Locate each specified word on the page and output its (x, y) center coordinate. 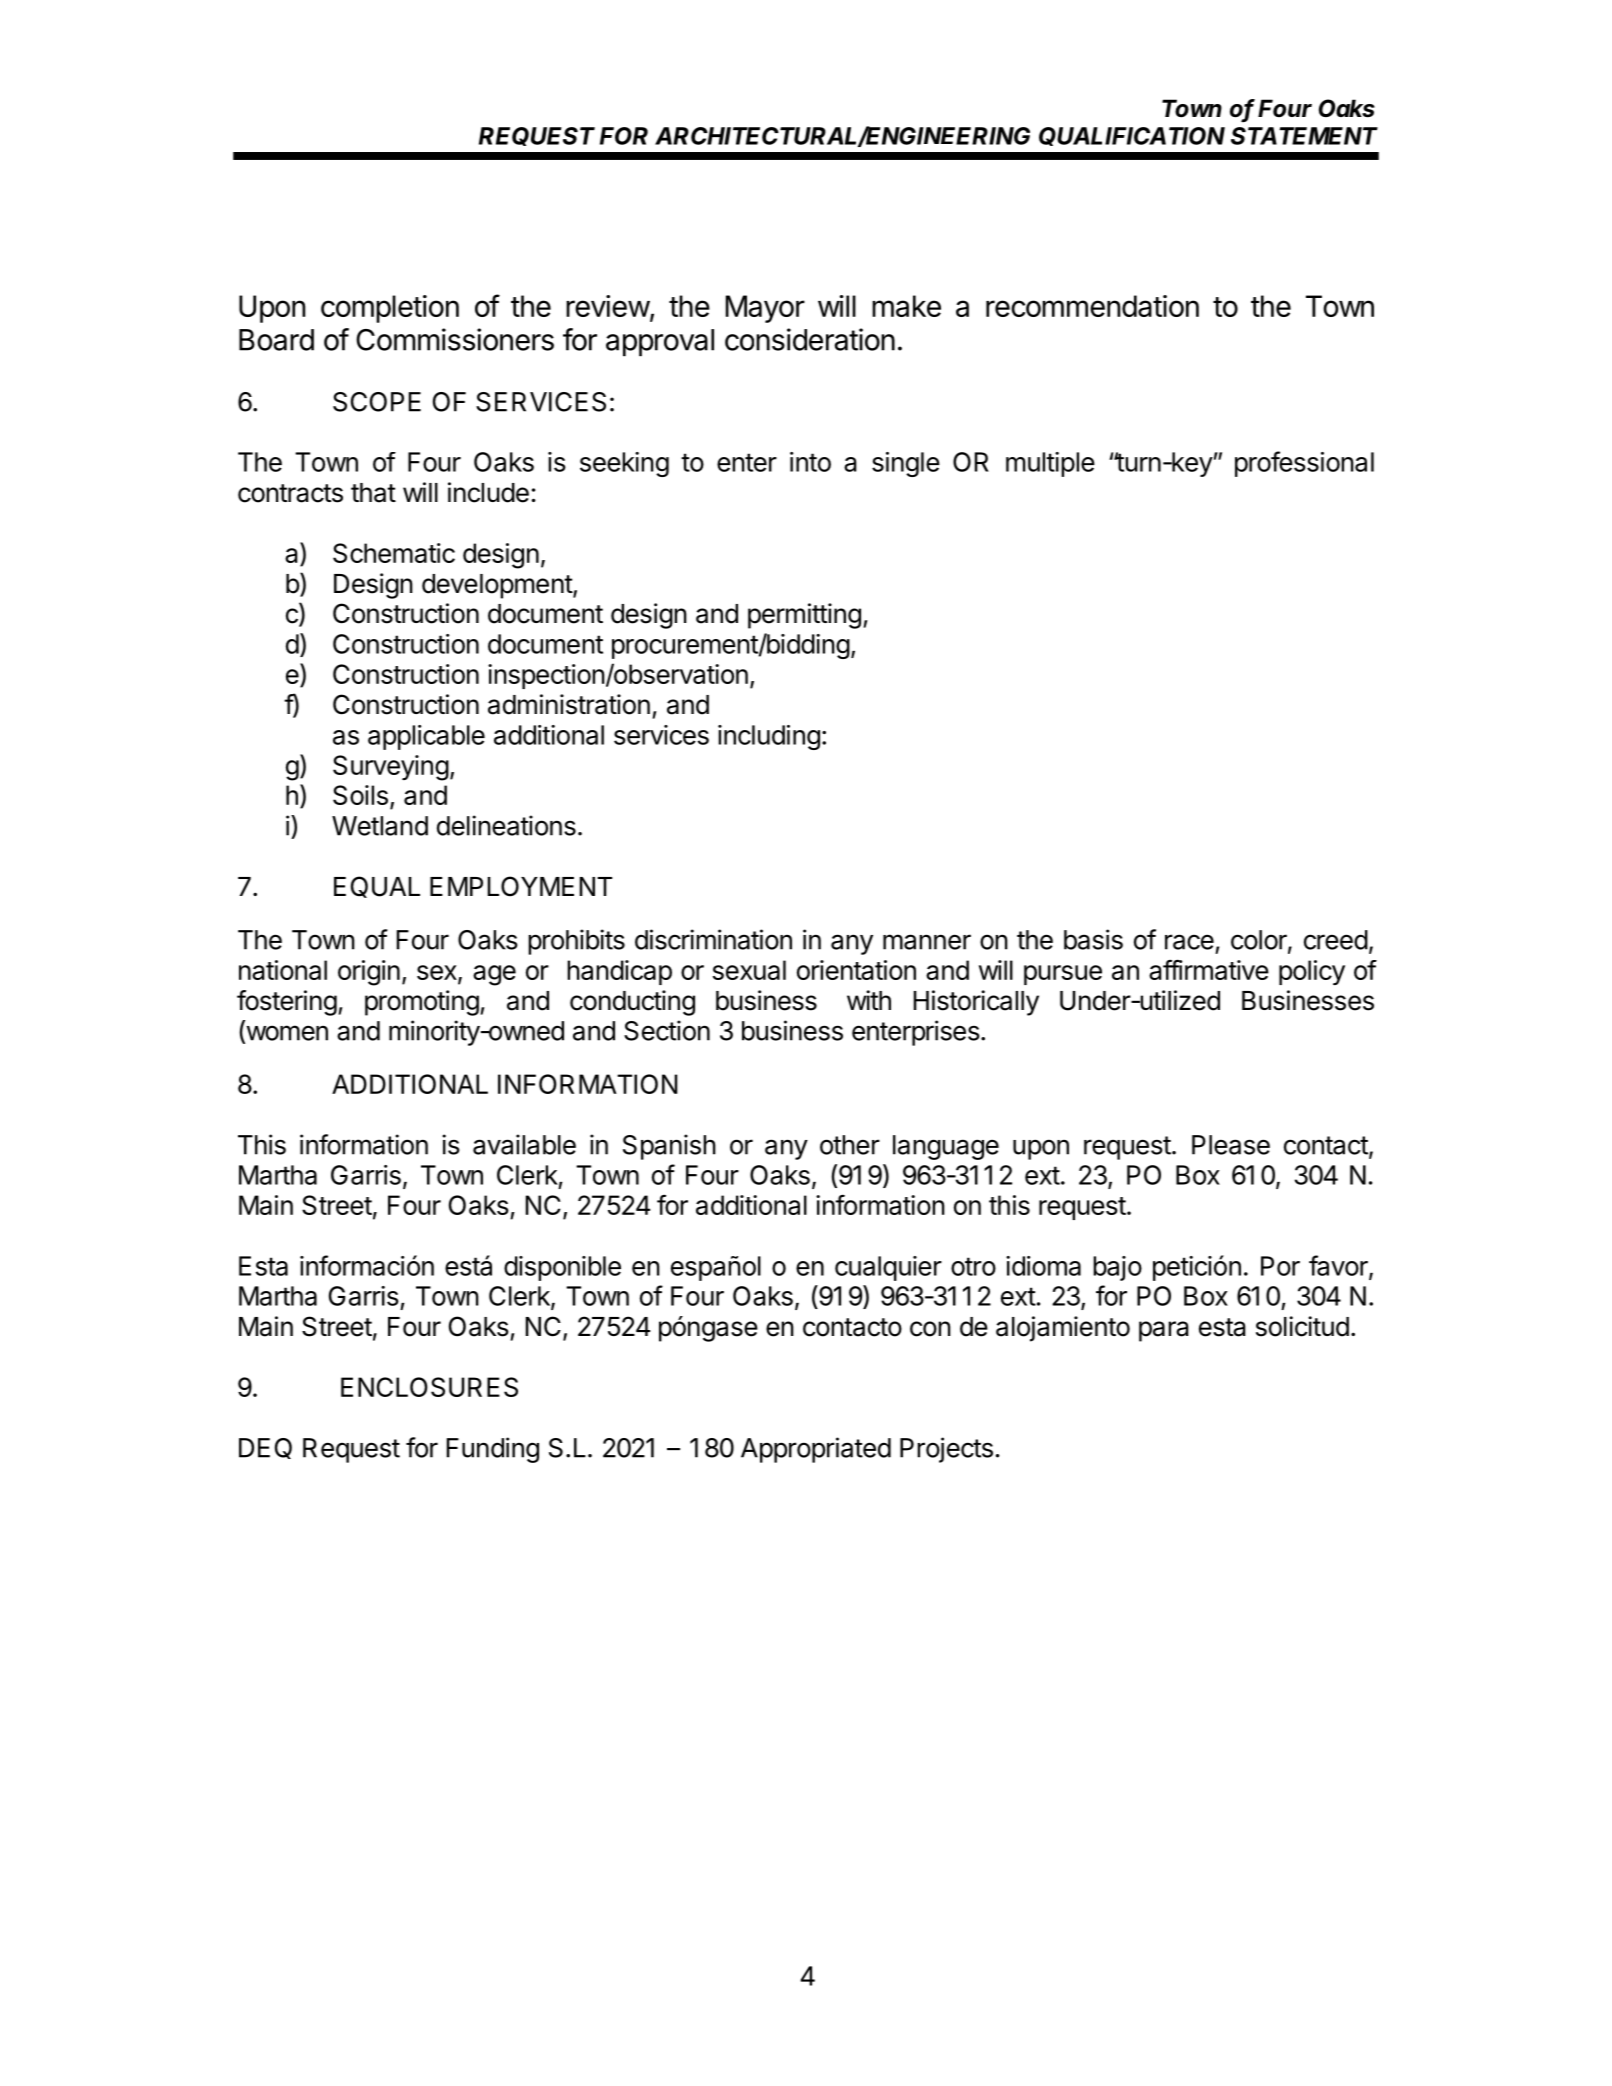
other (850, 1145)
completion (390, 309)
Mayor (765, 309)
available (524, 1144)
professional (1304, 464)
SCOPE (377, 402)
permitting (804, 616)
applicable (426, 737)
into (810, 462)
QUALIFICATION (1132, 136)
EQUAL (377, 887)
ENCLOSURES (429, 1387)
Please (1231, 1145)
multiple (1050, 464)
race (1189, 942)
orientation (856, 970)
